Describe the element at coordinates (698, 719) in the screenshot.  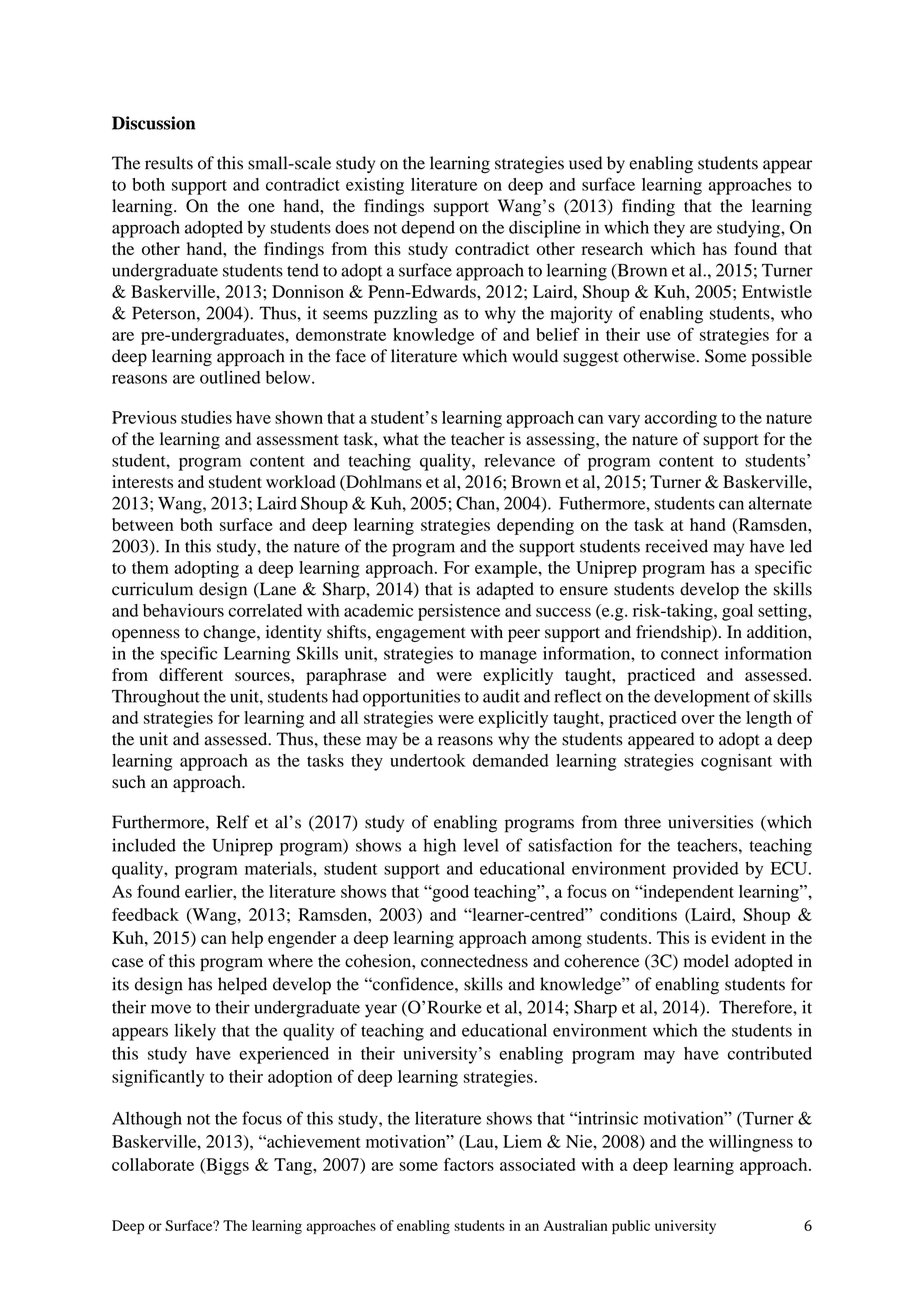
I see `over` at that location.
